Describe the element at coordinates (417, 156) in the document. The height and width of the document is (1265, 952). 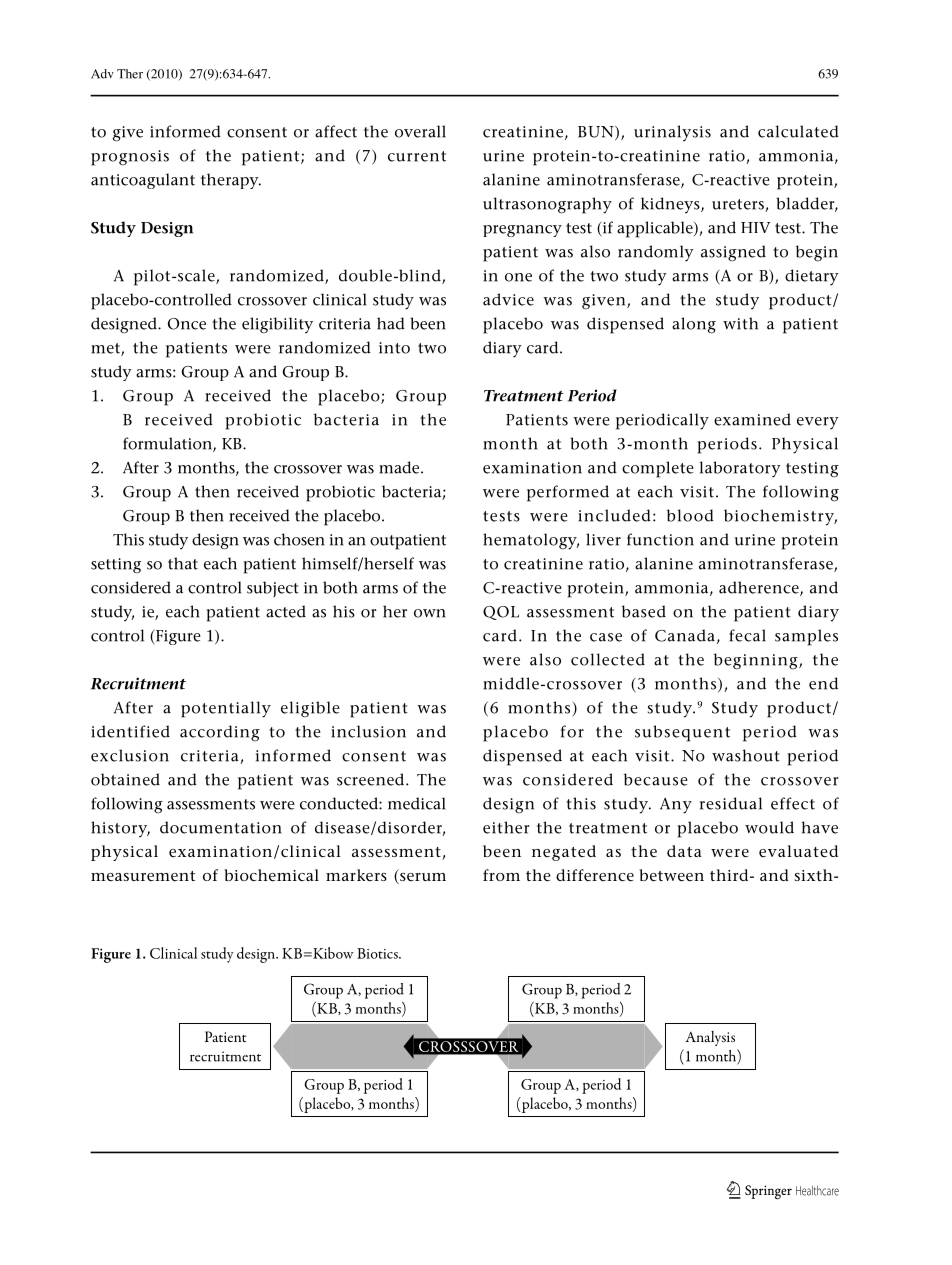
I see `current` at that location.
